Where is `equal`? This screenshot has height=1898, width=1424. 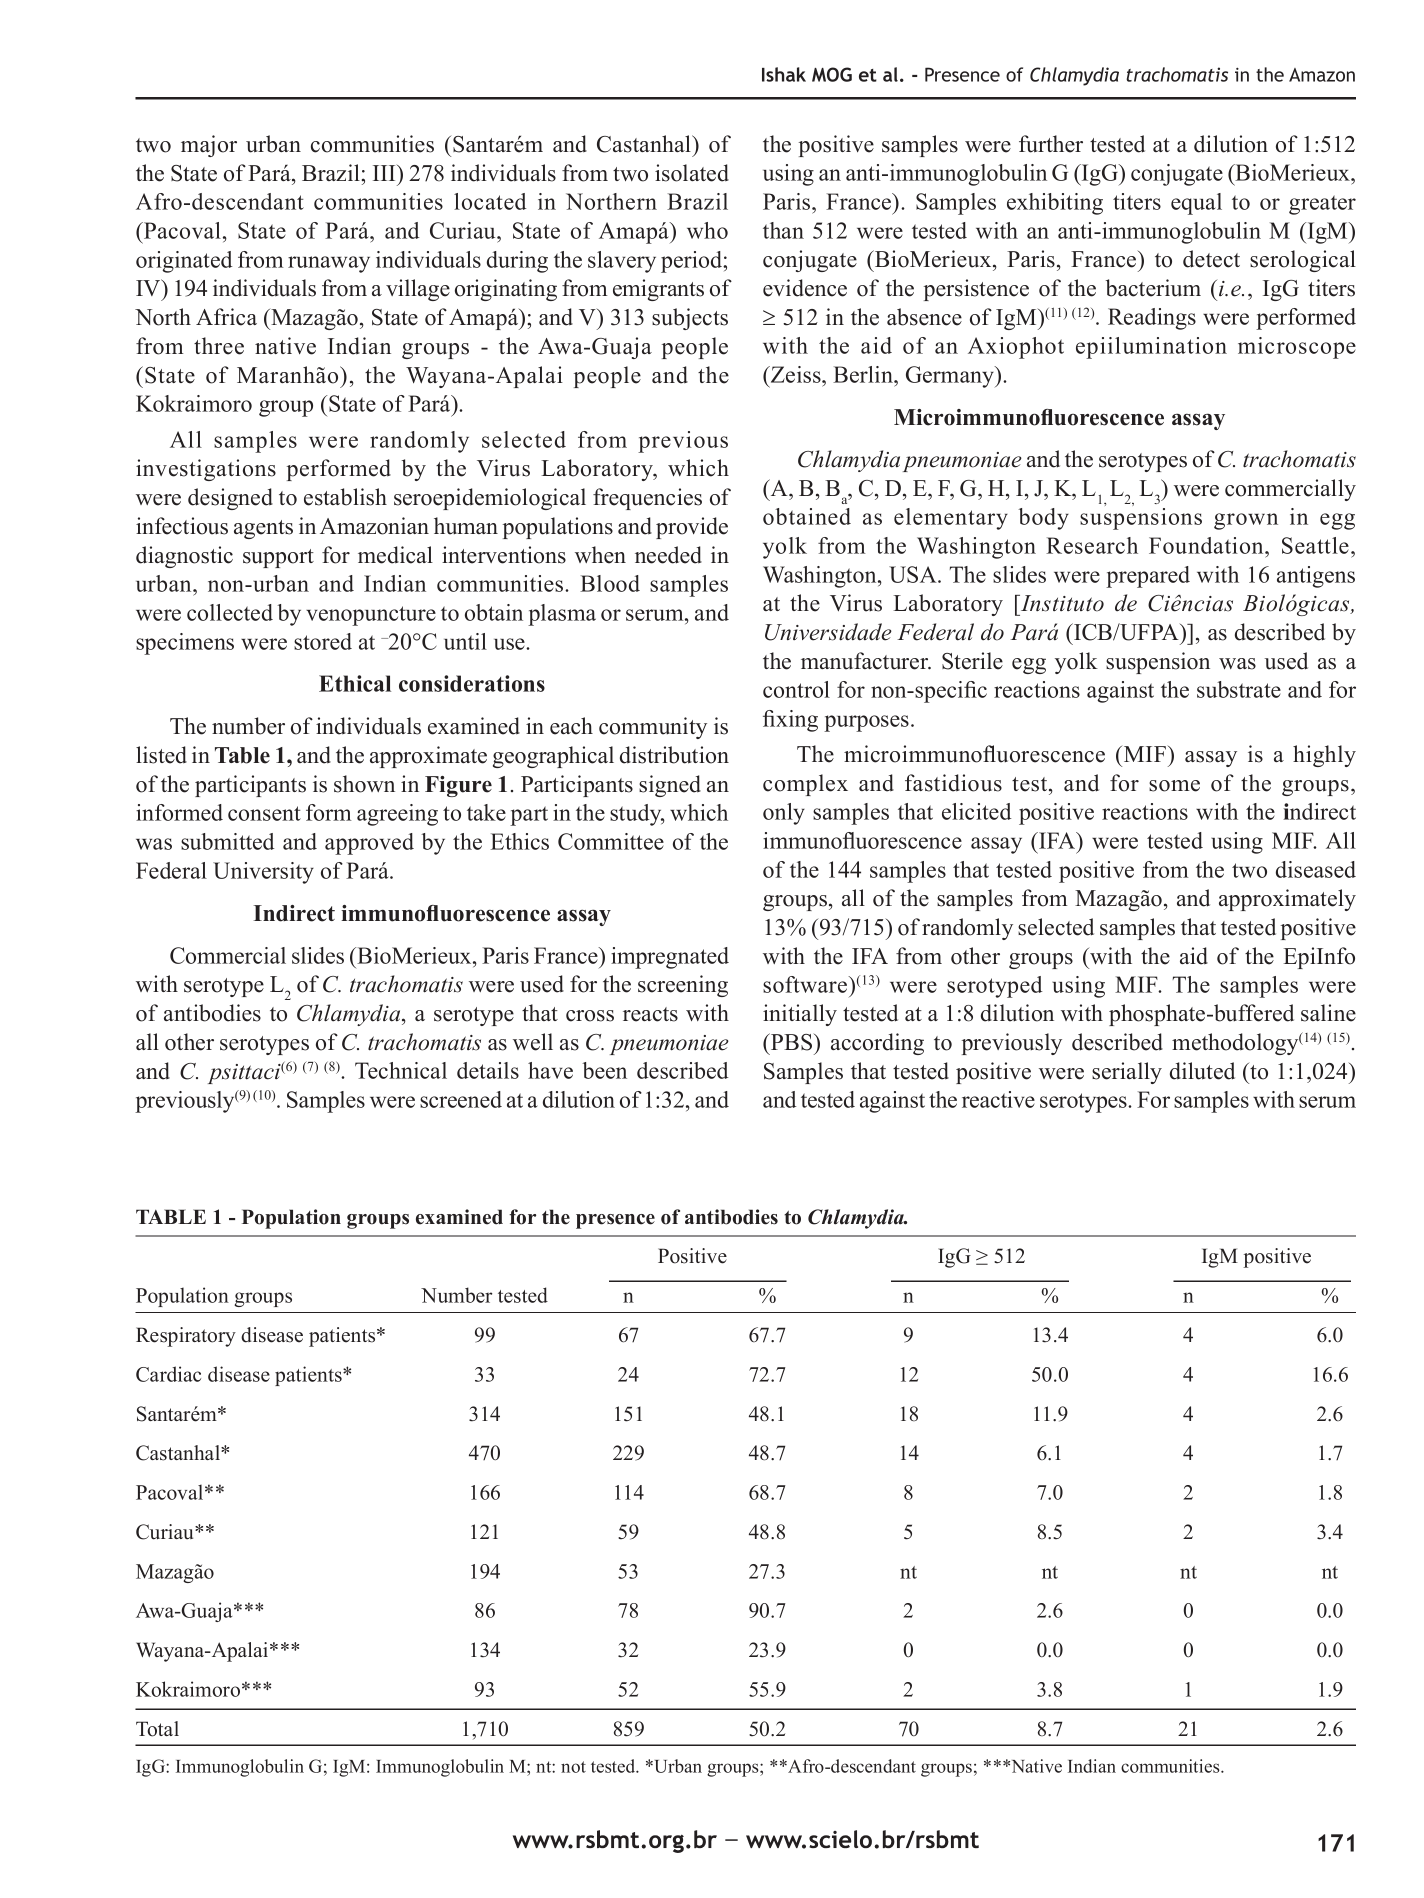
equal is located at coordinates (1196, 204).
